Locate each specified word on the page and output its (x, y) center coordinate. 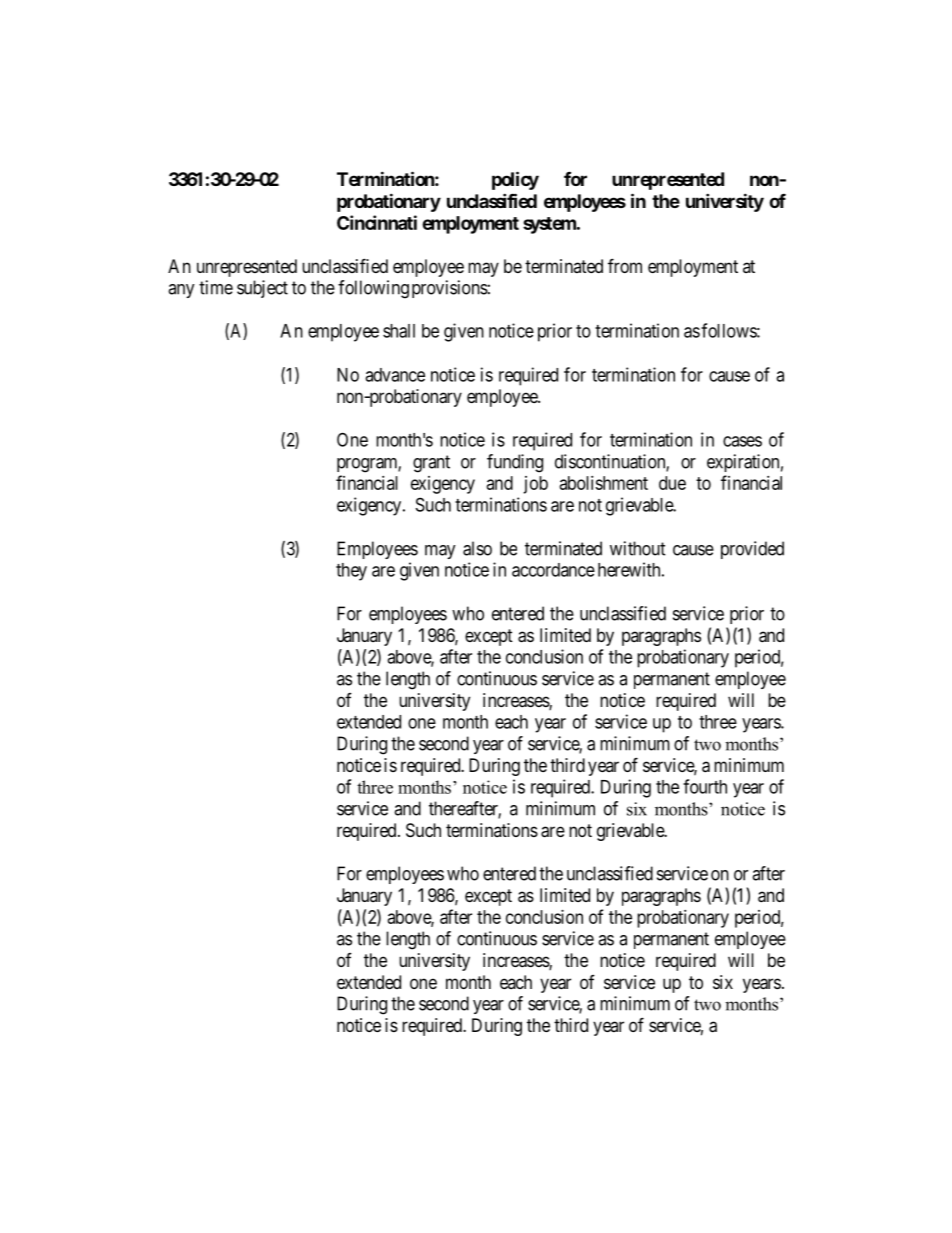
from (625, 265)
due (672, 483)
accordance (553, 570)
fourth (705, 786)
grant (431, 464)
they (351, 572)
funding (515, 463)
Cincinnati (377, 222)
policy (515, 180)
